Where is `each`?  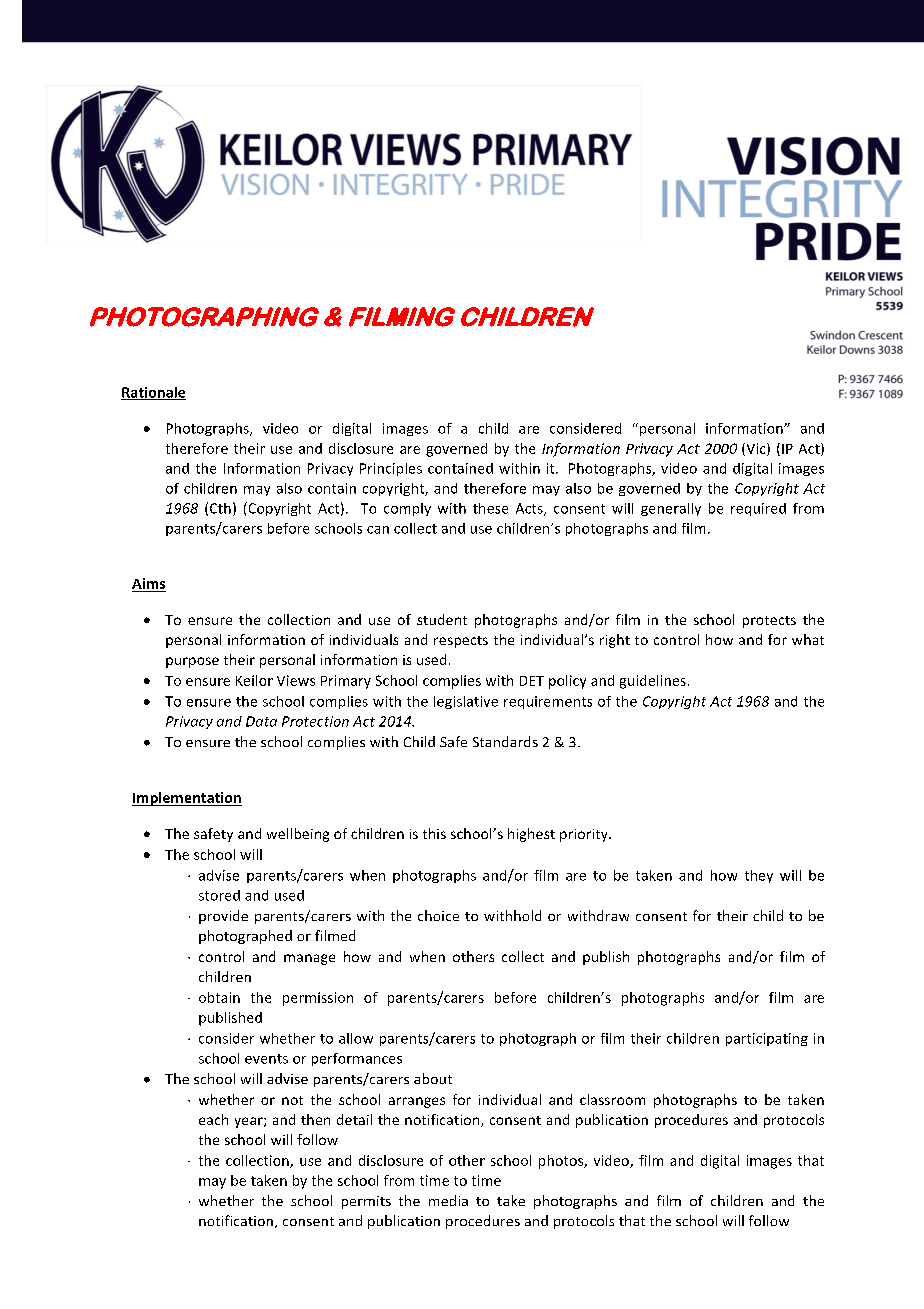
each is located at coordinates (213, 1119).
